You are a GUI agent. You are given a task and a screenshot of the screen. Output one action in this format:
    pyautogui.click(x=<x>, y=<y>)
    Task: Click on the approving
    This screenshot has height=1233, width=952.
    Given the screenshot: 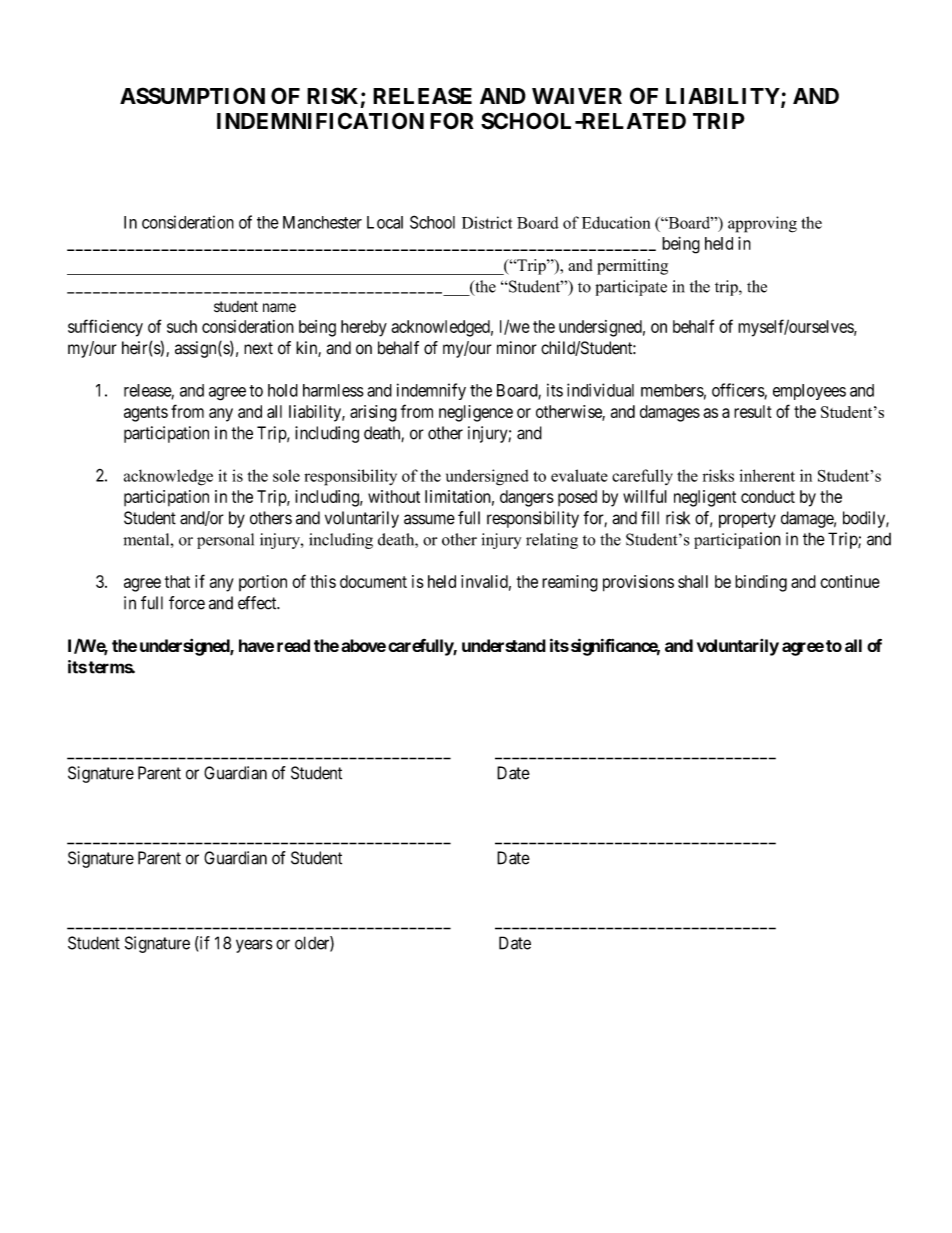 What is the action you would take?
    pyautogui.click(x=762, y=224)
